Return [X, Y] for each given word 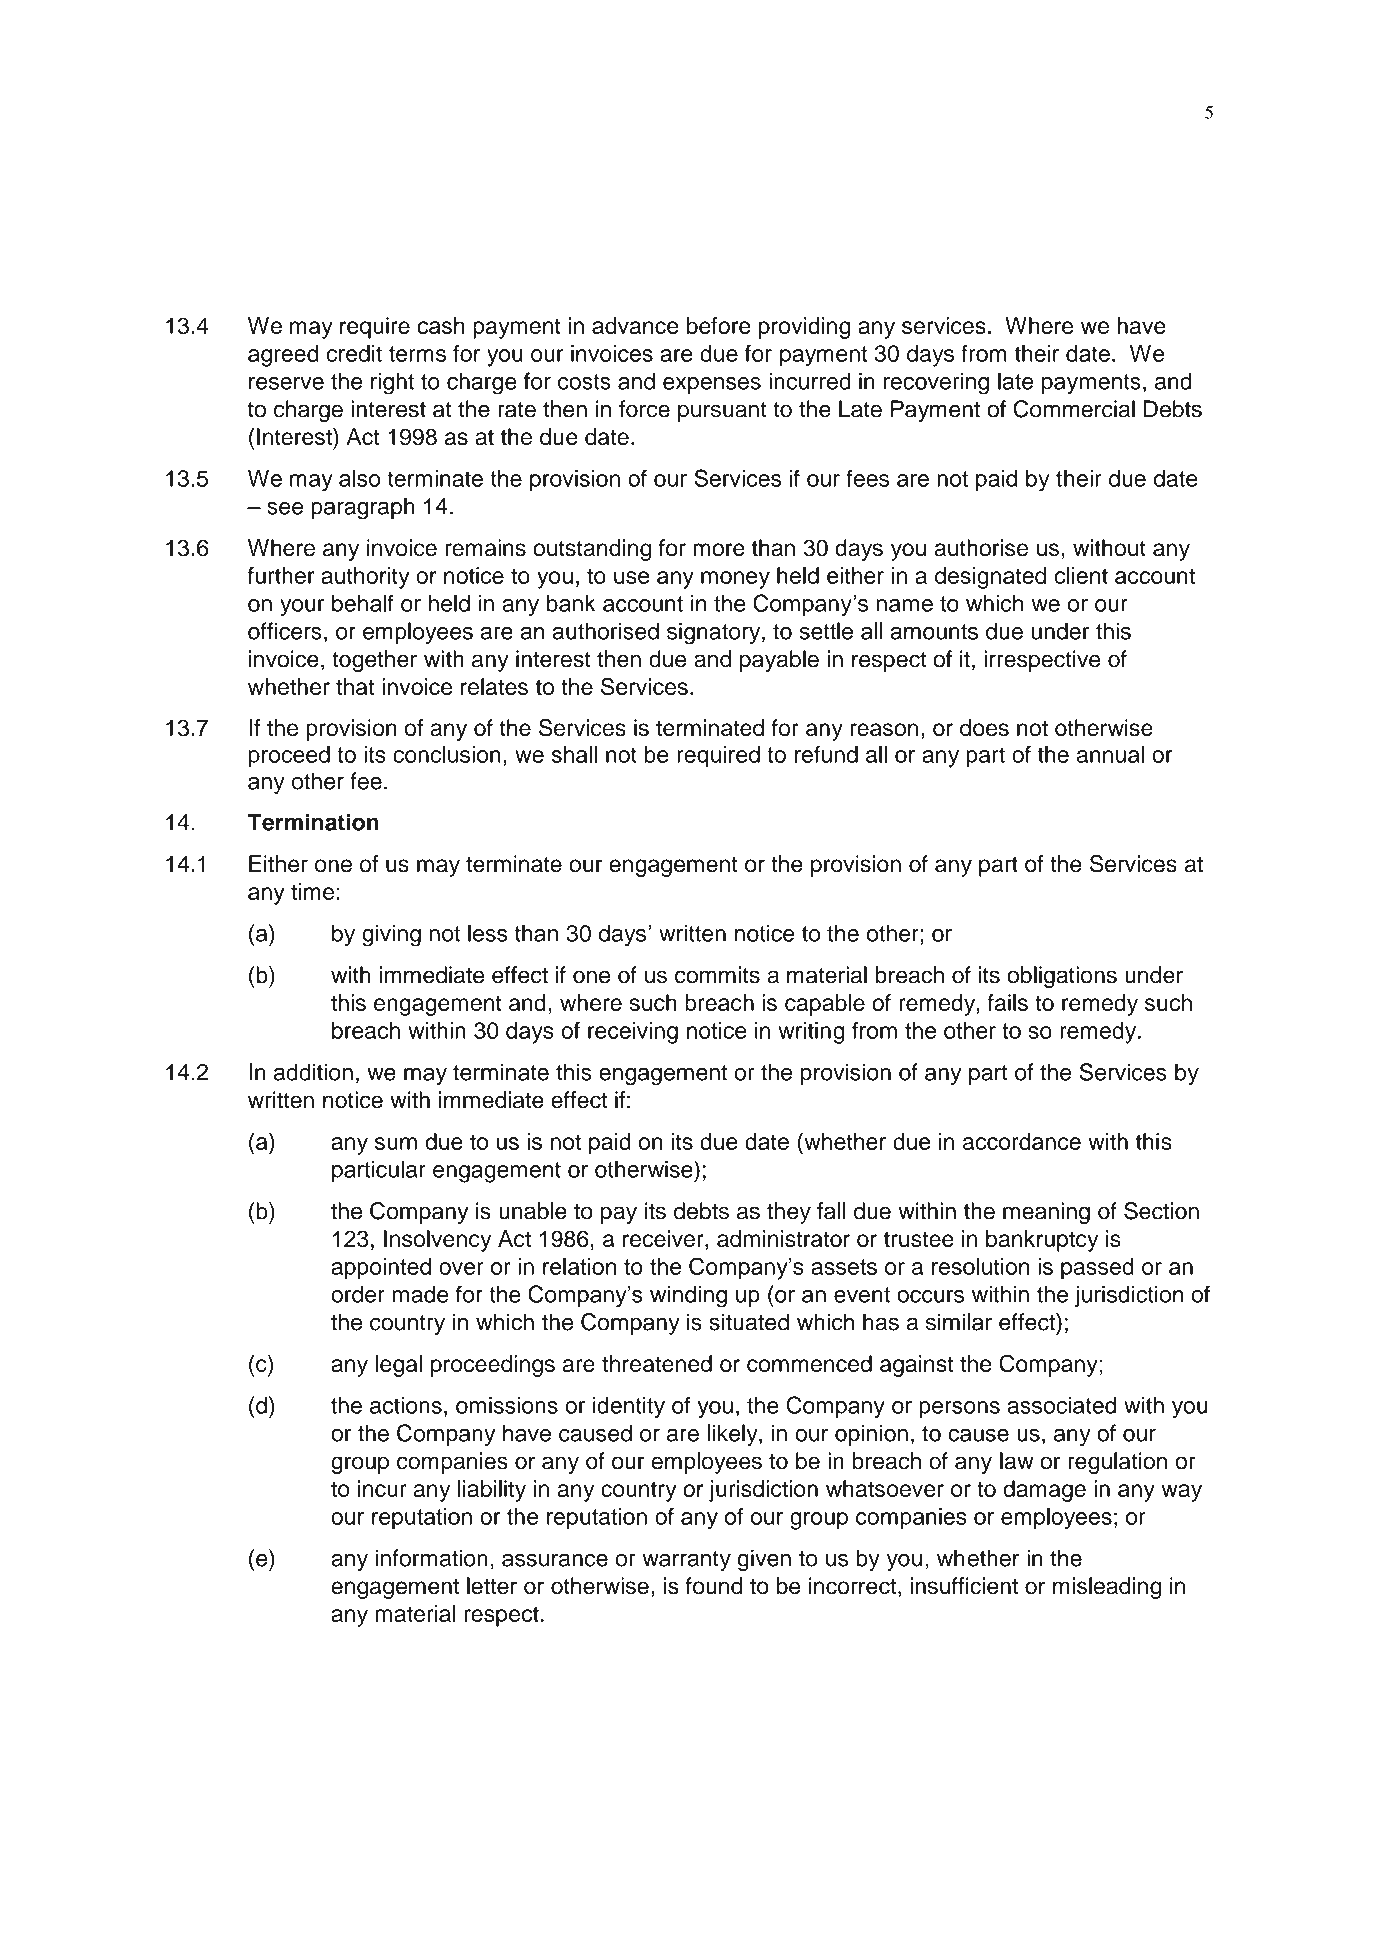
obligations [1062, 977]
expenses [712, 385]
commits [717, 975]
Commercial [1074, 409]
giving [391, 935]
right [392, 383]
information [432, 1558]
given [764, 1560]
